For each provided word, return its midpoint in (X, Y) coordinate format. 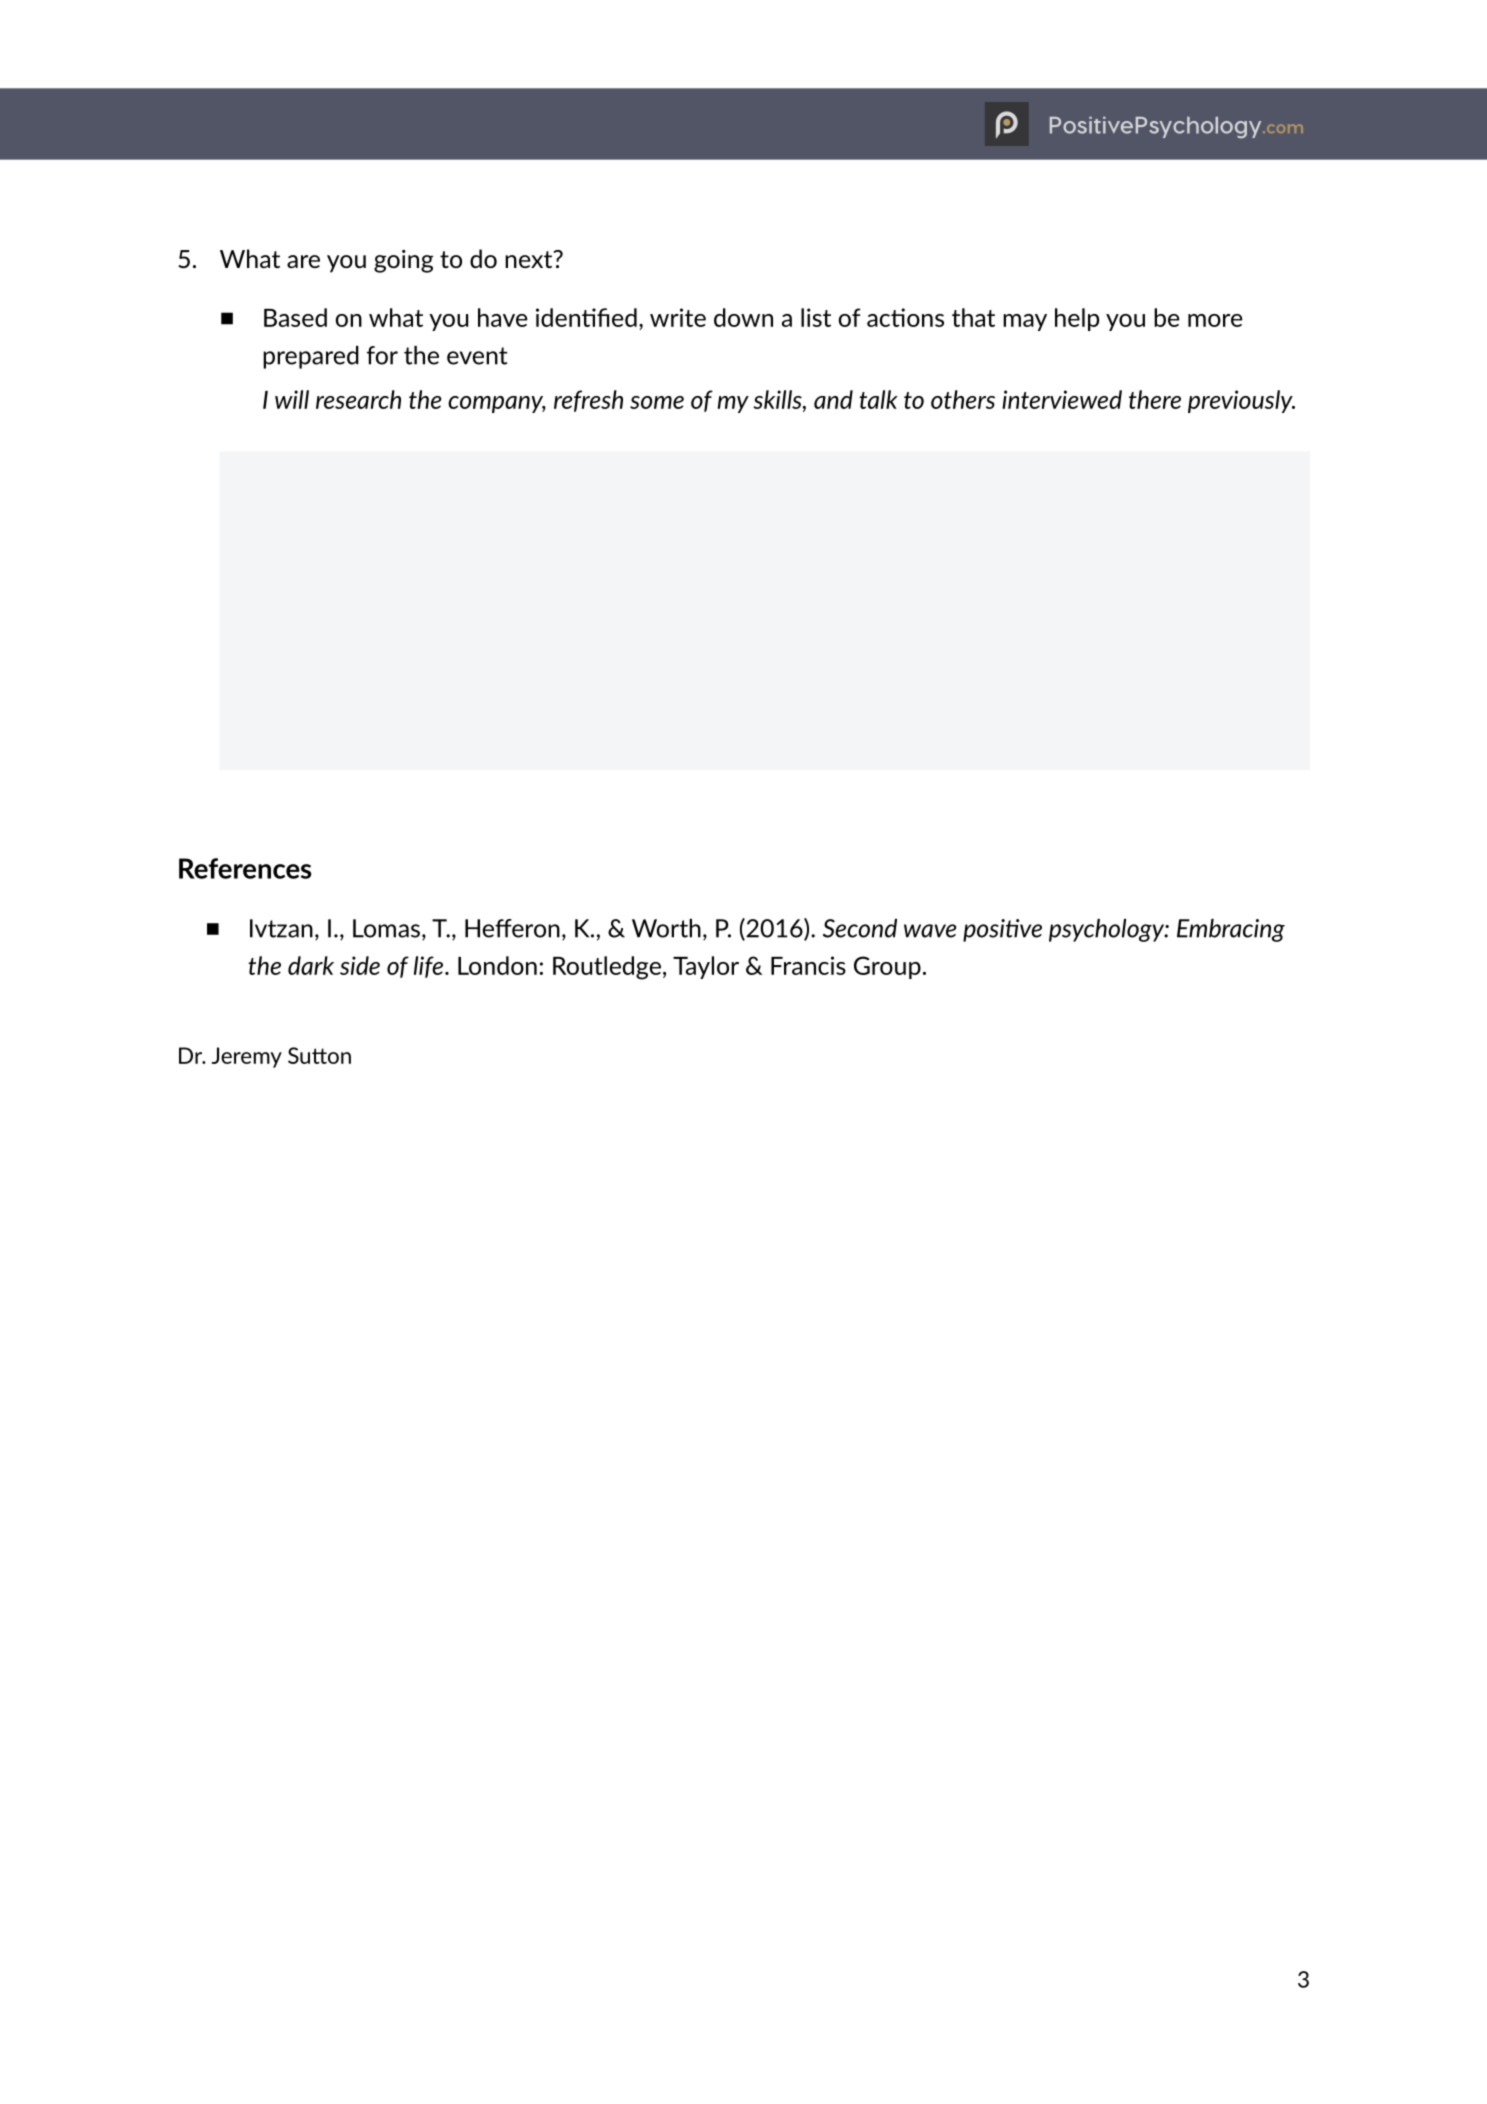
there (1155, 399)
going (403, 261)
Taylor (706, 967)
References (245, 868)
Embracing (1231, 930)
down (743, 317)
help (1077, 319)
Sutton (319, 1055)
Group (887, 967)
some (657, 402)
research (358, 399)
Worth (666, 928)
